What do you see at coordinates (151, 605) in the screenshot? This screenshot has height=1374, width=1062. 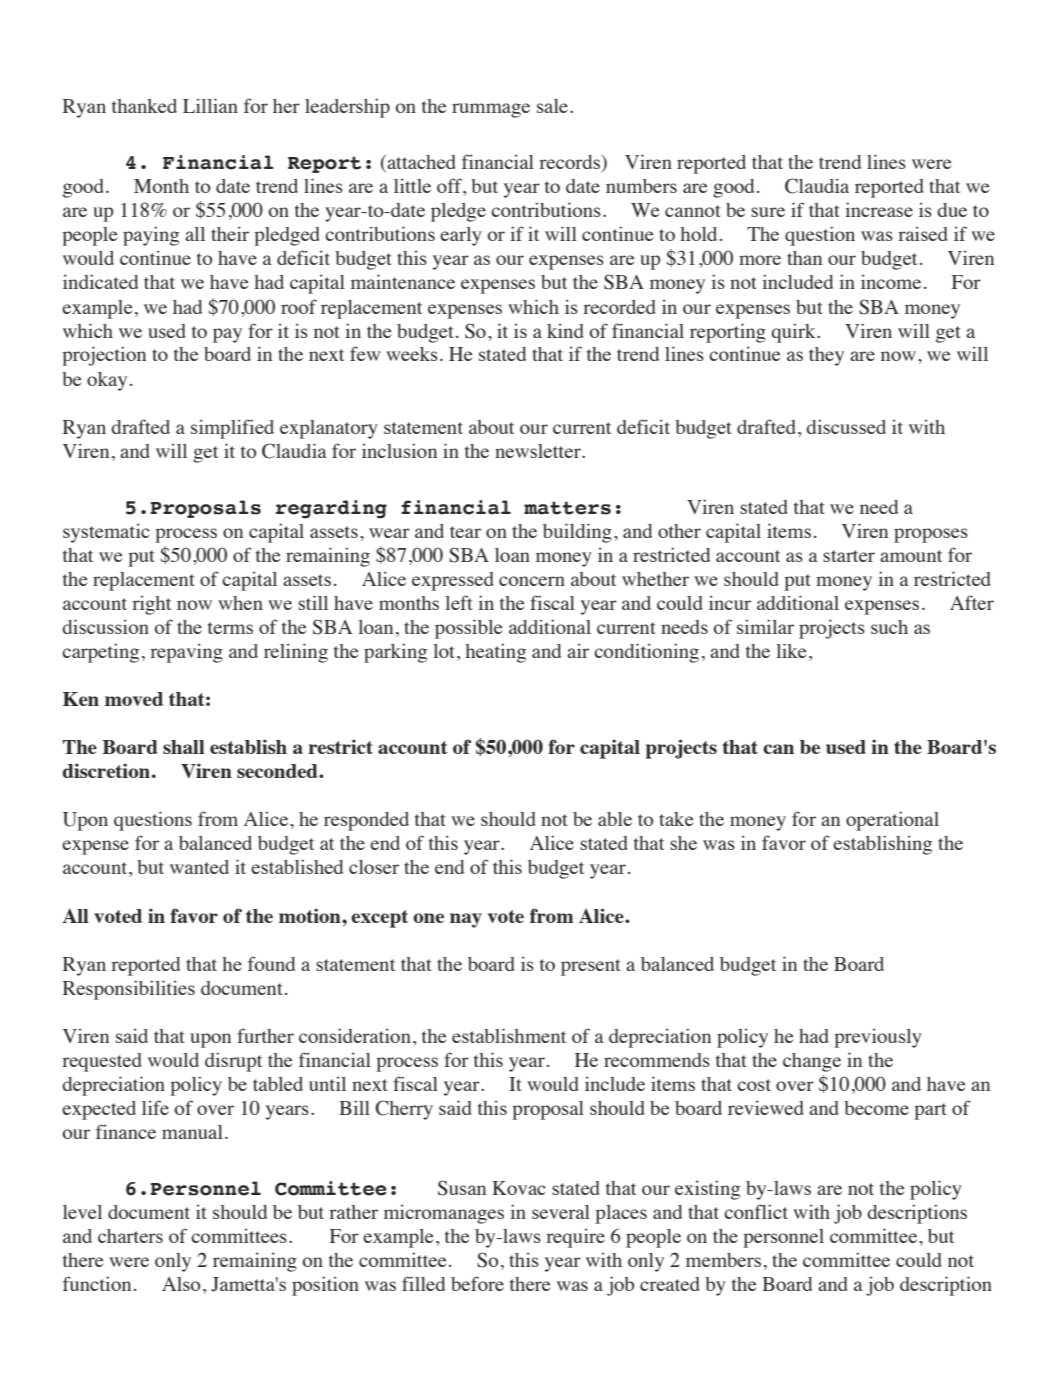 I see `right` at bounding box center [151, 605].
